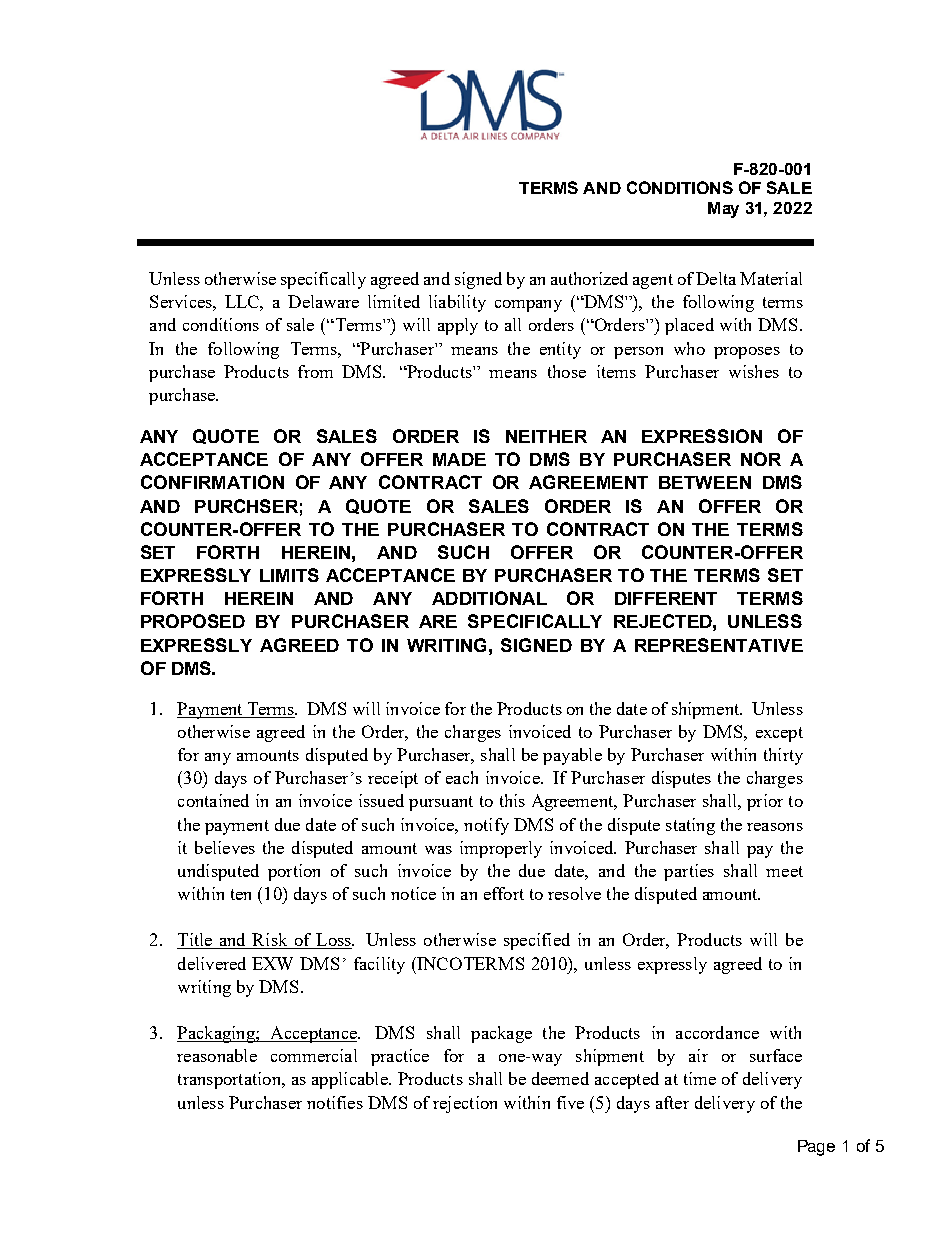  I want to click on transportation, so click(230, 1080).
